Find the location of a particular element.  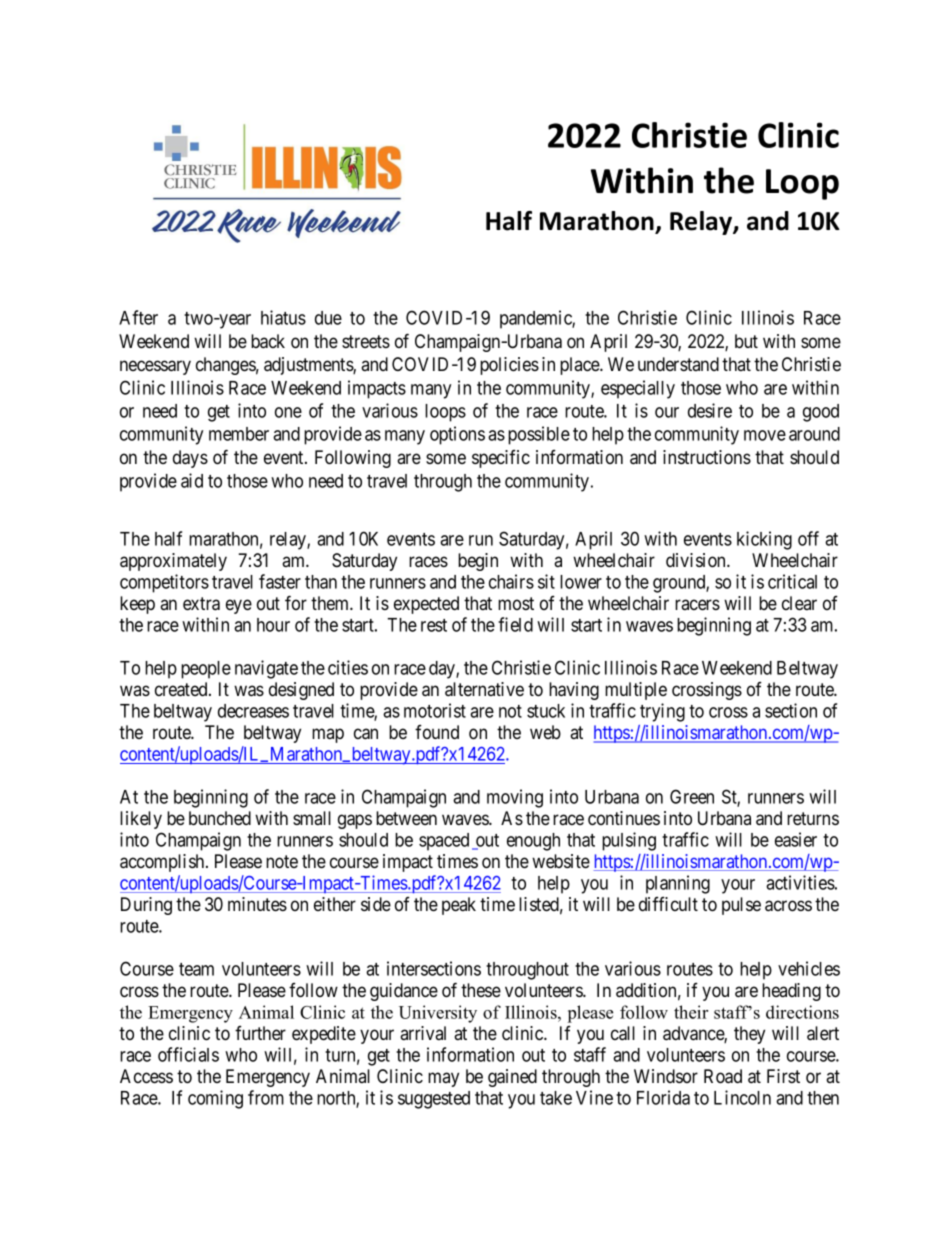

coming is located at coordinates (215, 1099).
